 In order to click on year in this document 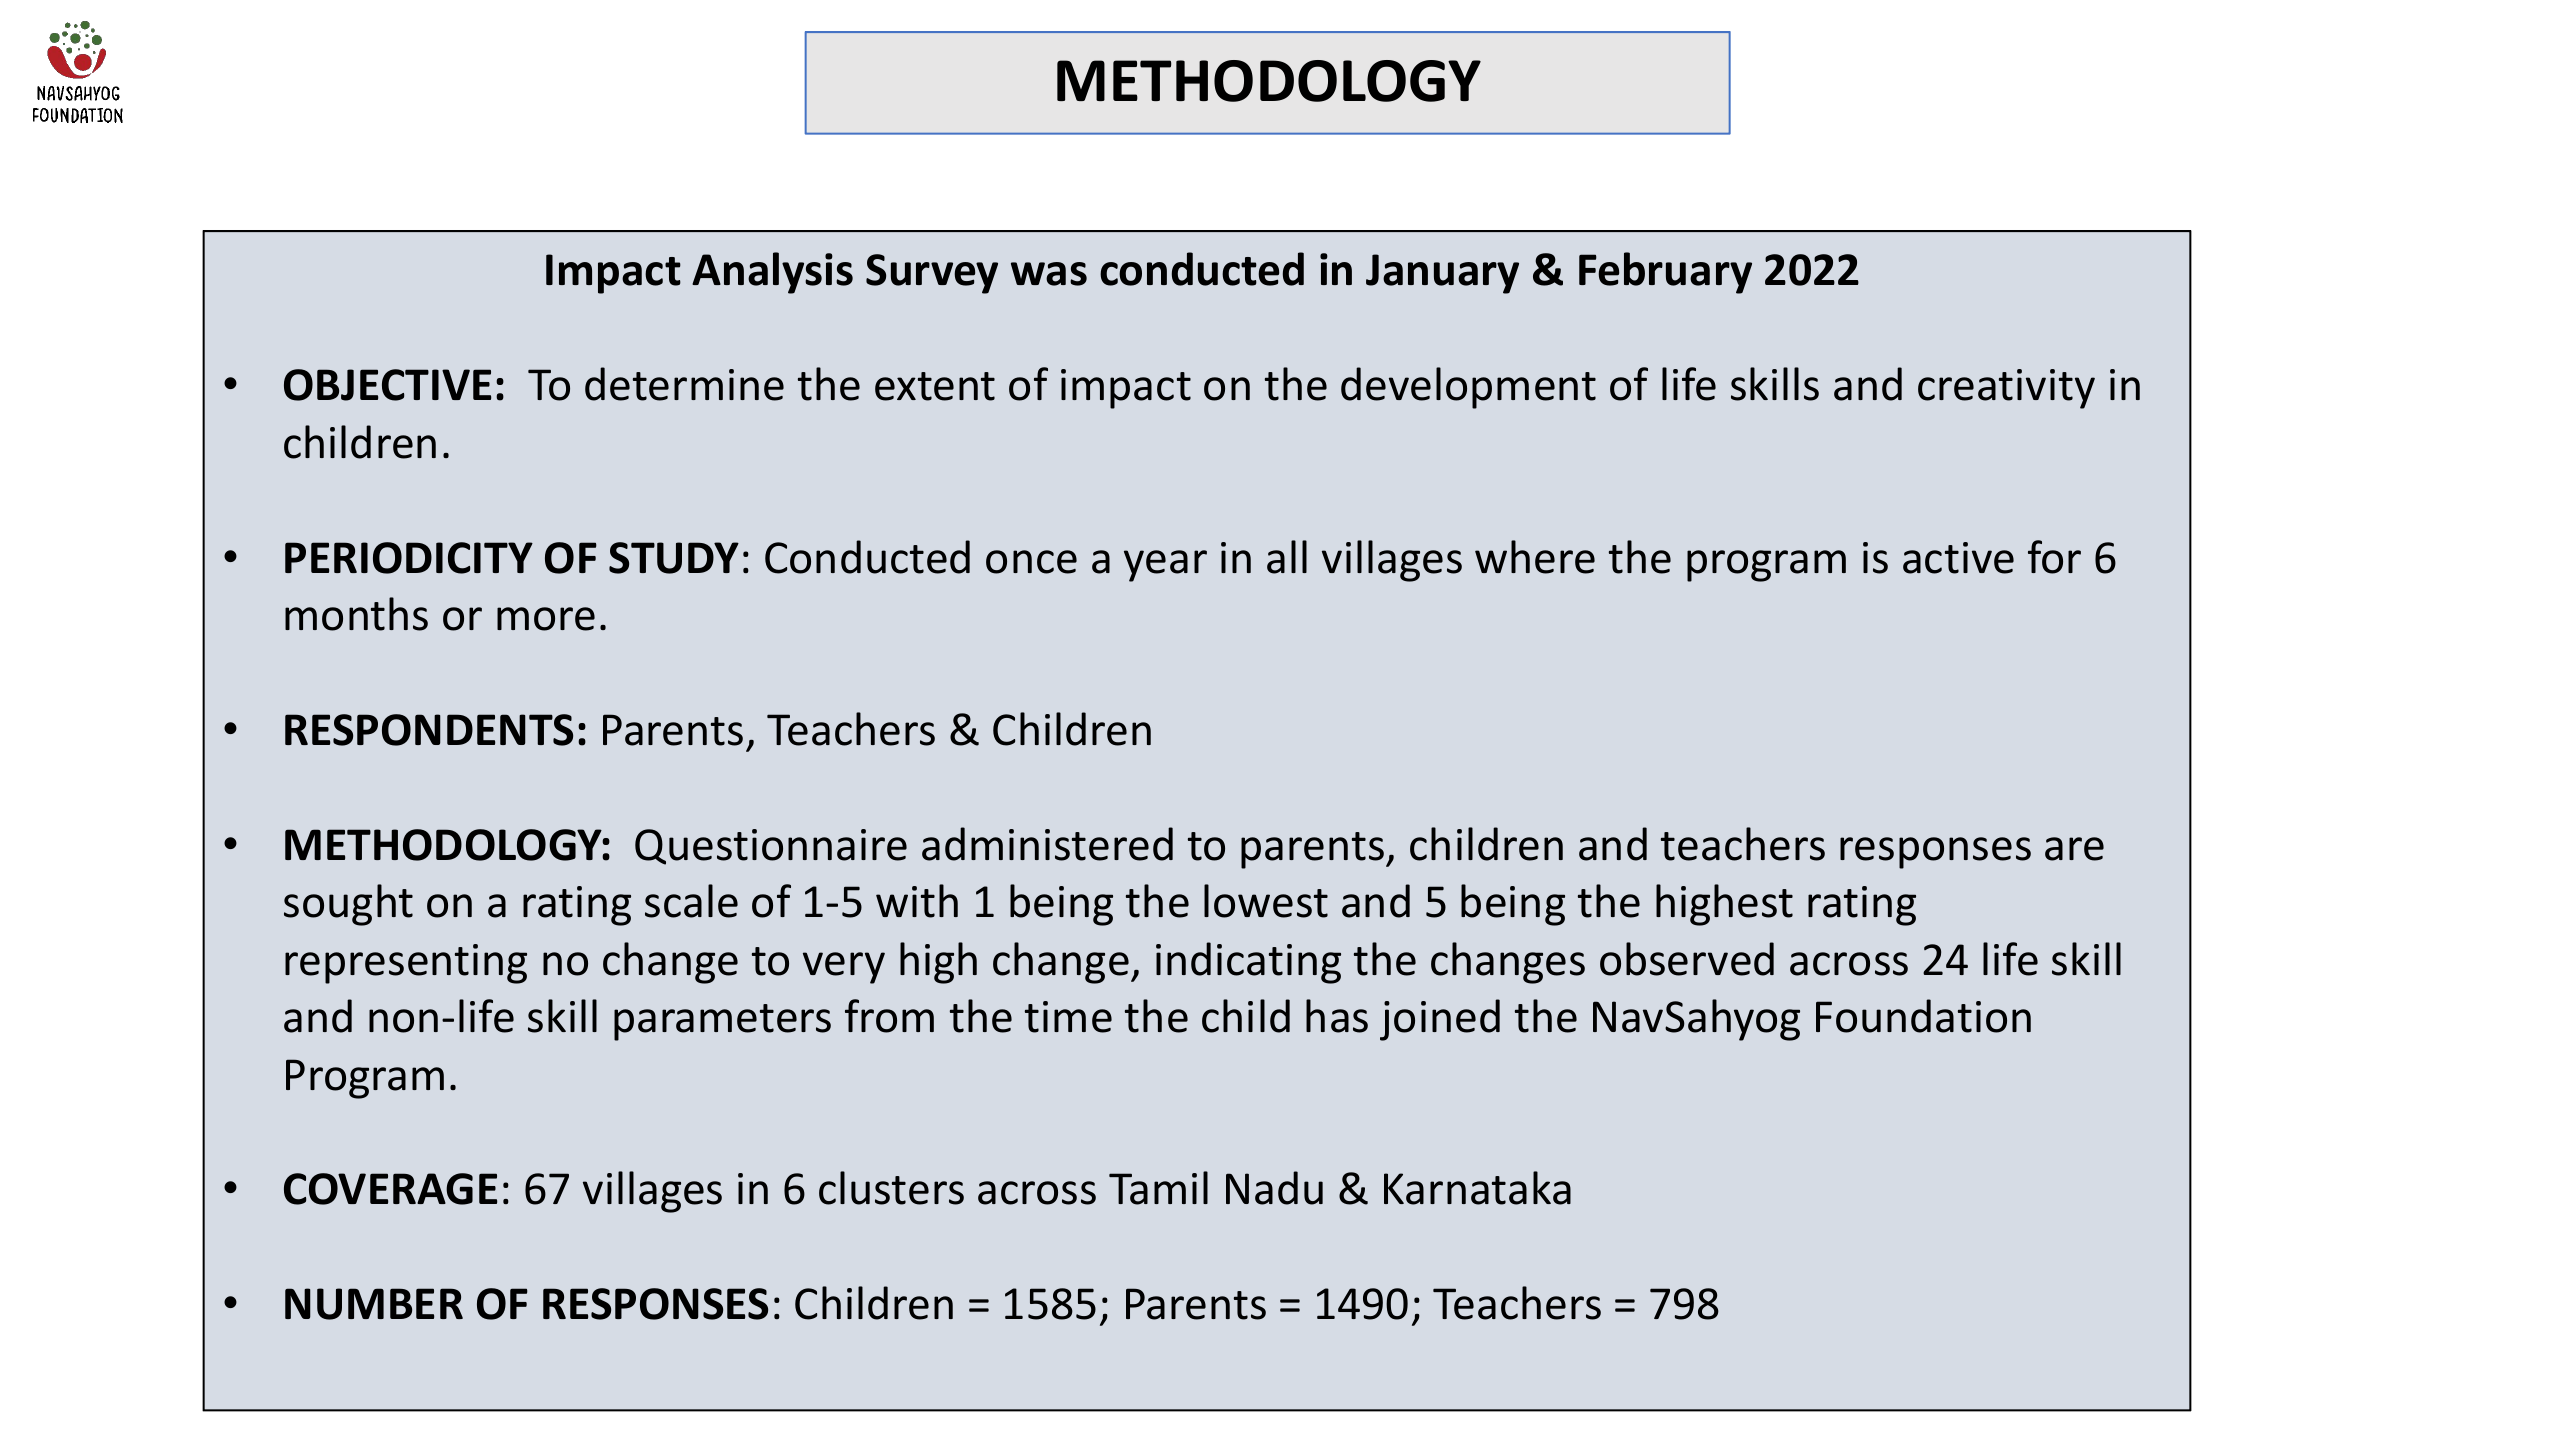, I will do `click(1165, 566)`.
